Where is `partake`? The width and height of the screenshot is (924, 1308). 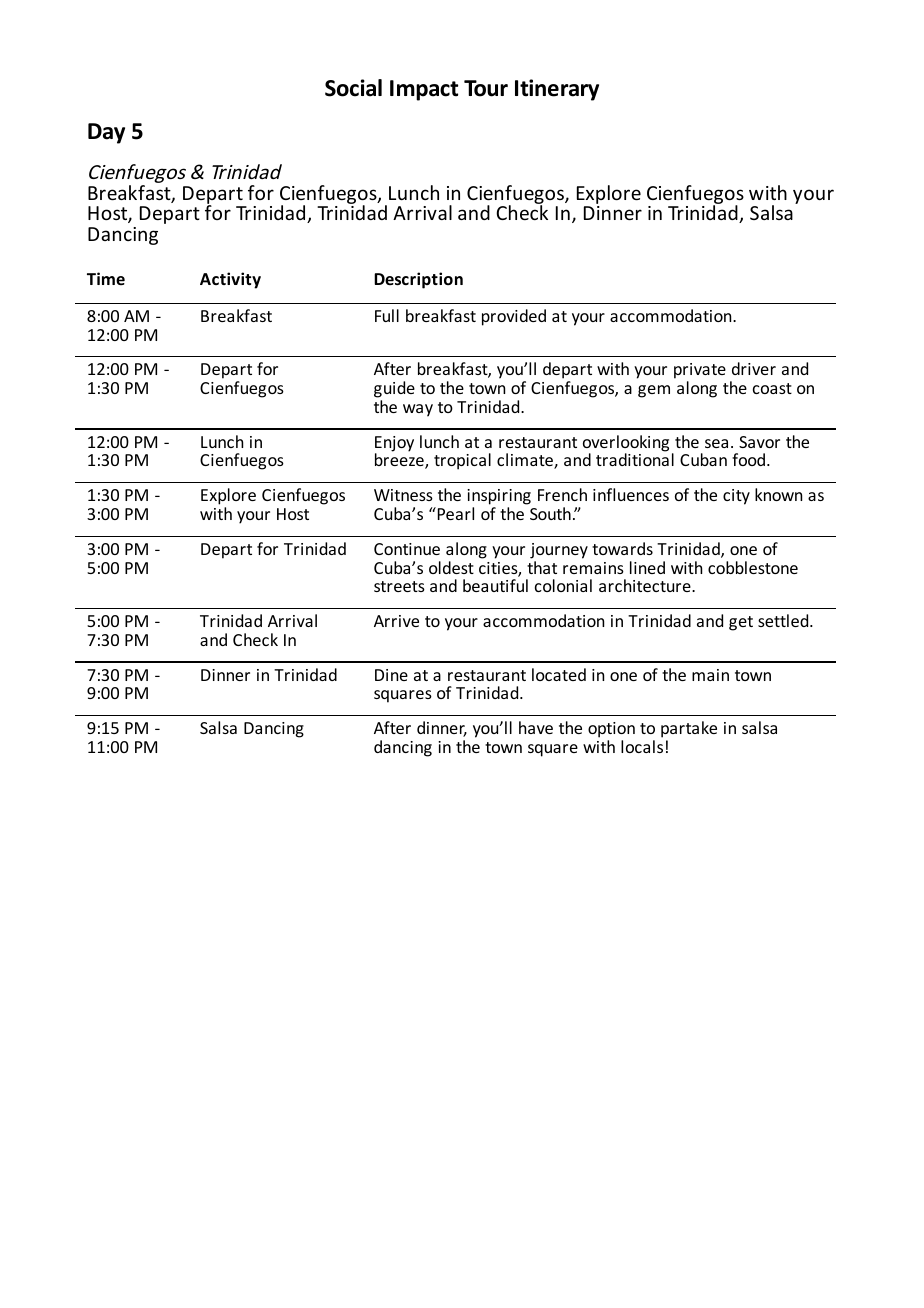
partake is located at coordinates (689, 731).
